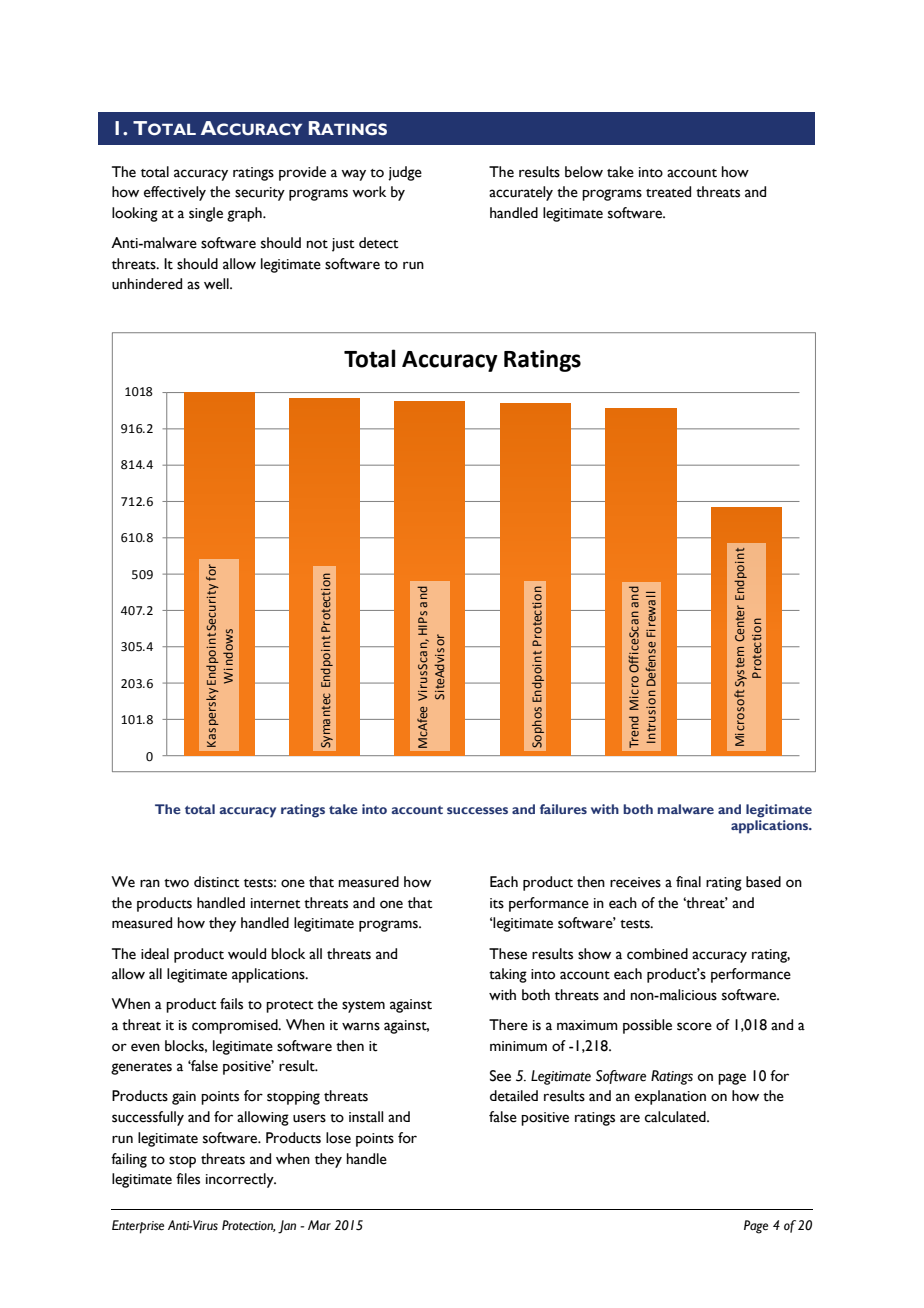 Image resolution: width=924 pixels, height=1308 pixels. I want to click on judge, so click(405, 173).
